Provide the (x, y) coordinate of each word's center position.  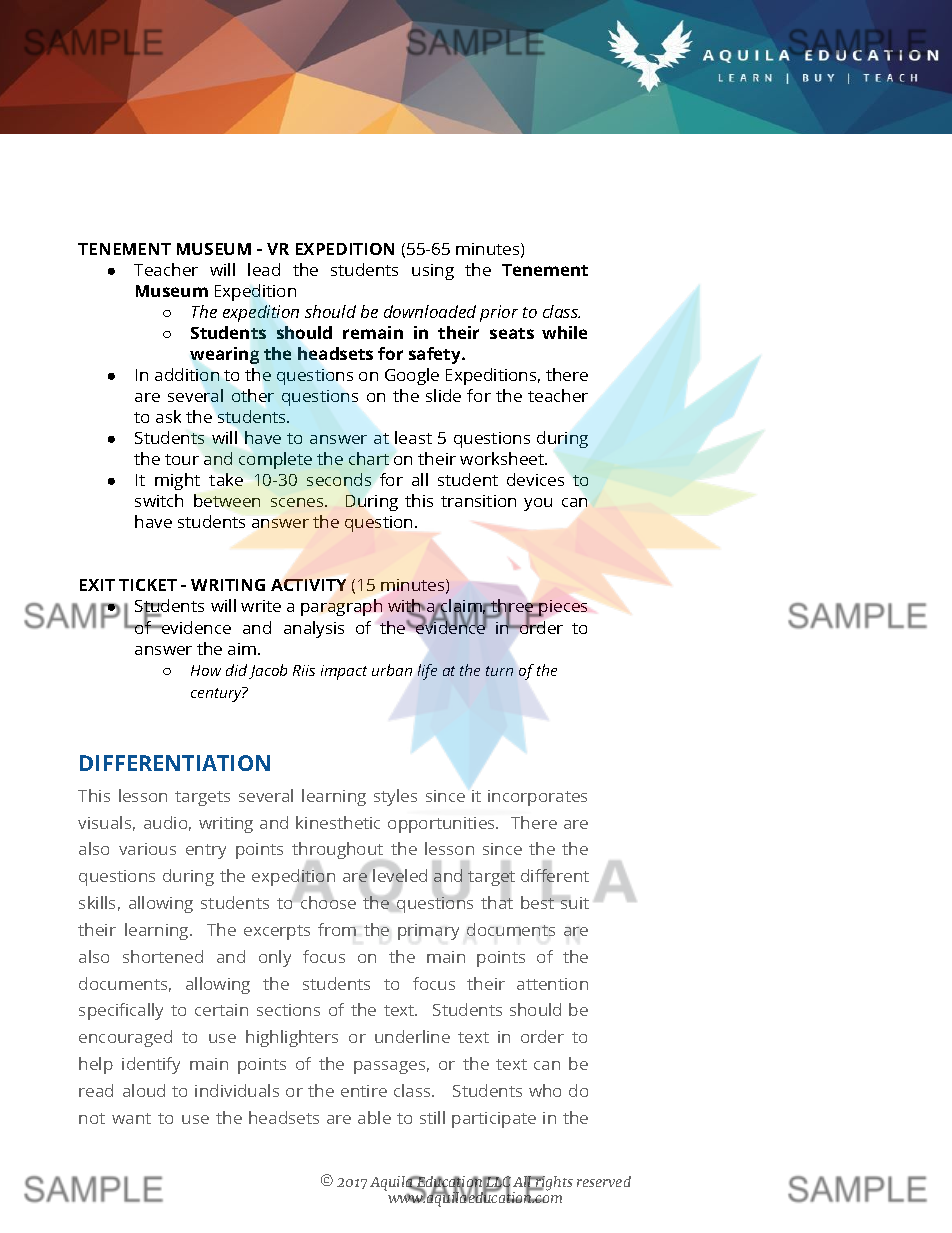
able (374, 1117)
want (131, 1118)
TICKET (148, 585)
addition (187, 374)
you (538, 504)
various (147, 849)
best (537, 902)
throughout (337, 850)
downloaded (430, 311)
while (564, 332)
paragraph (341, 607)
